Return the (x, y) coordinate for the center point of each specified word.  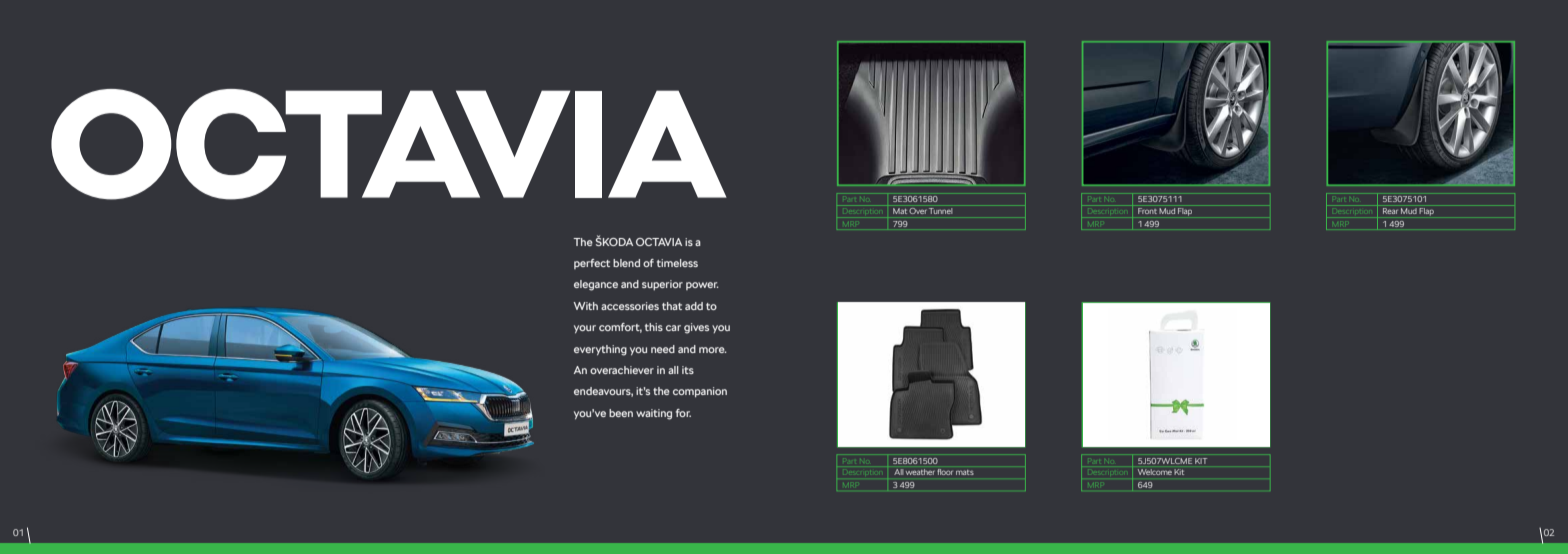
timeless (677, 263)
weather (920, 472)
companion (700, 392)
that (672, 306)
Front (1147, 209)
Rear (1390, 209)
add (694, 306)
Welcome (1155, 472)
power (702, 286)
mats (965, 472)
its (688, 370)
